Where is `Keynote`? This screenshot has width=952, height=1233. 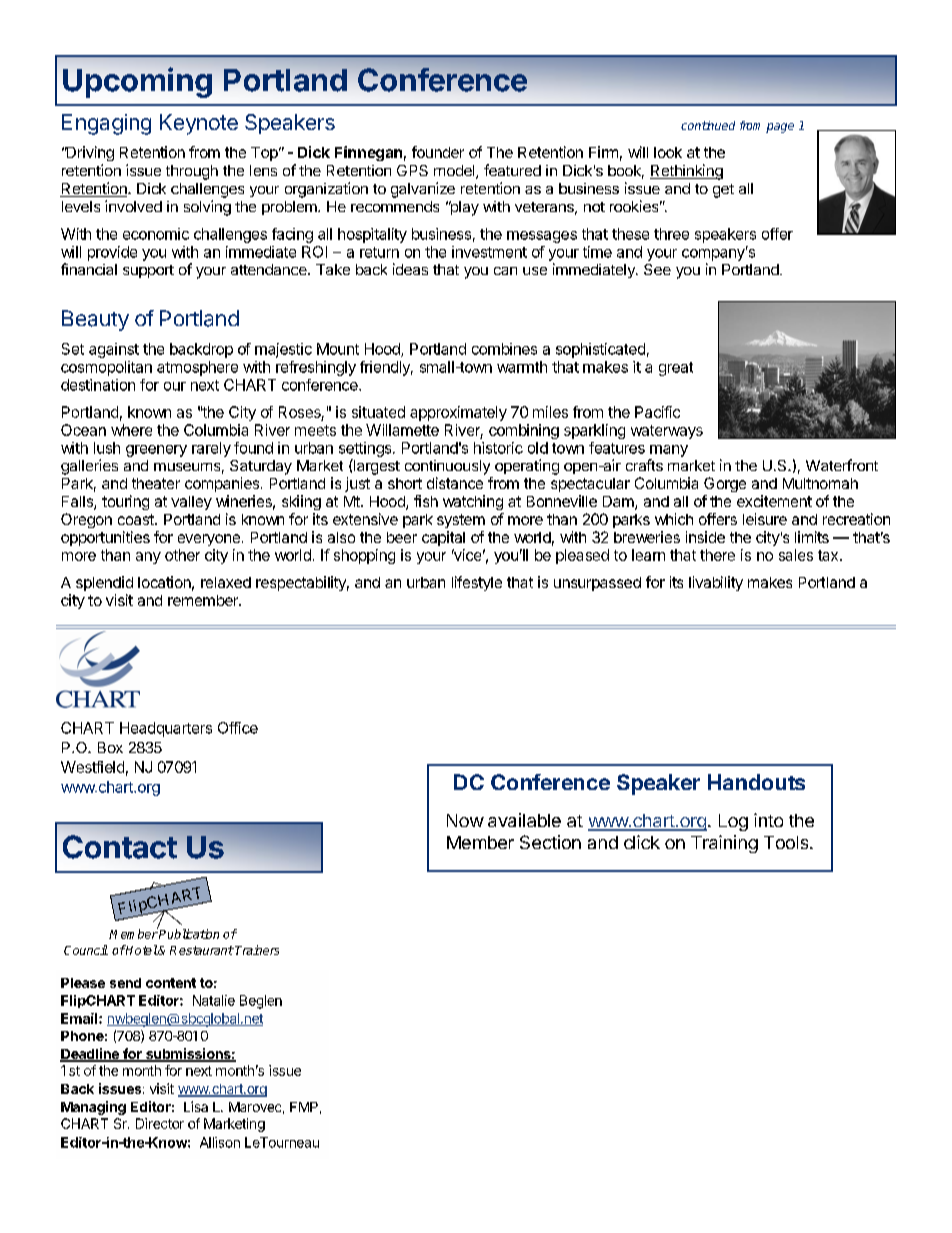 Keynote is located at coordinates (199, 124).
